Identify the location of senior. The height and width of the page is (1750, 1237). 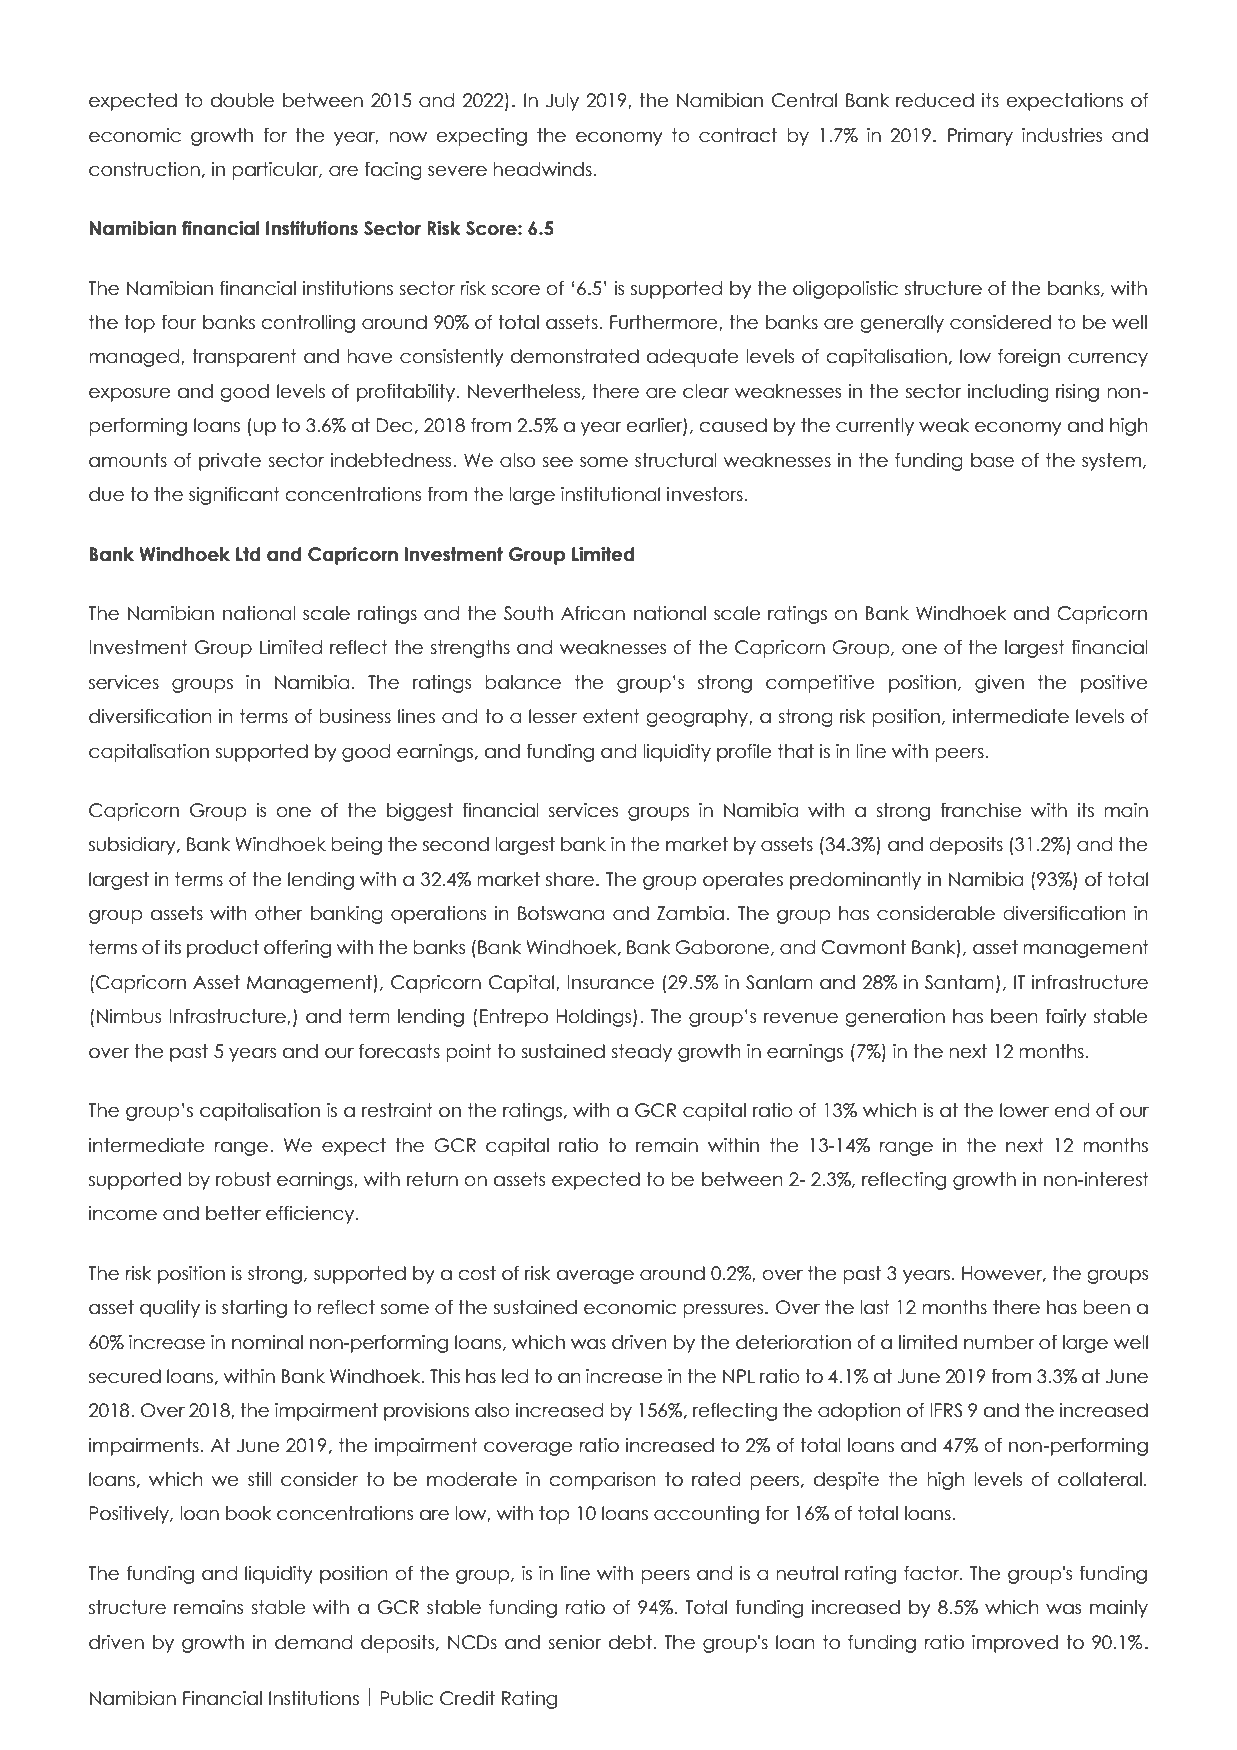
(574, 1642).
